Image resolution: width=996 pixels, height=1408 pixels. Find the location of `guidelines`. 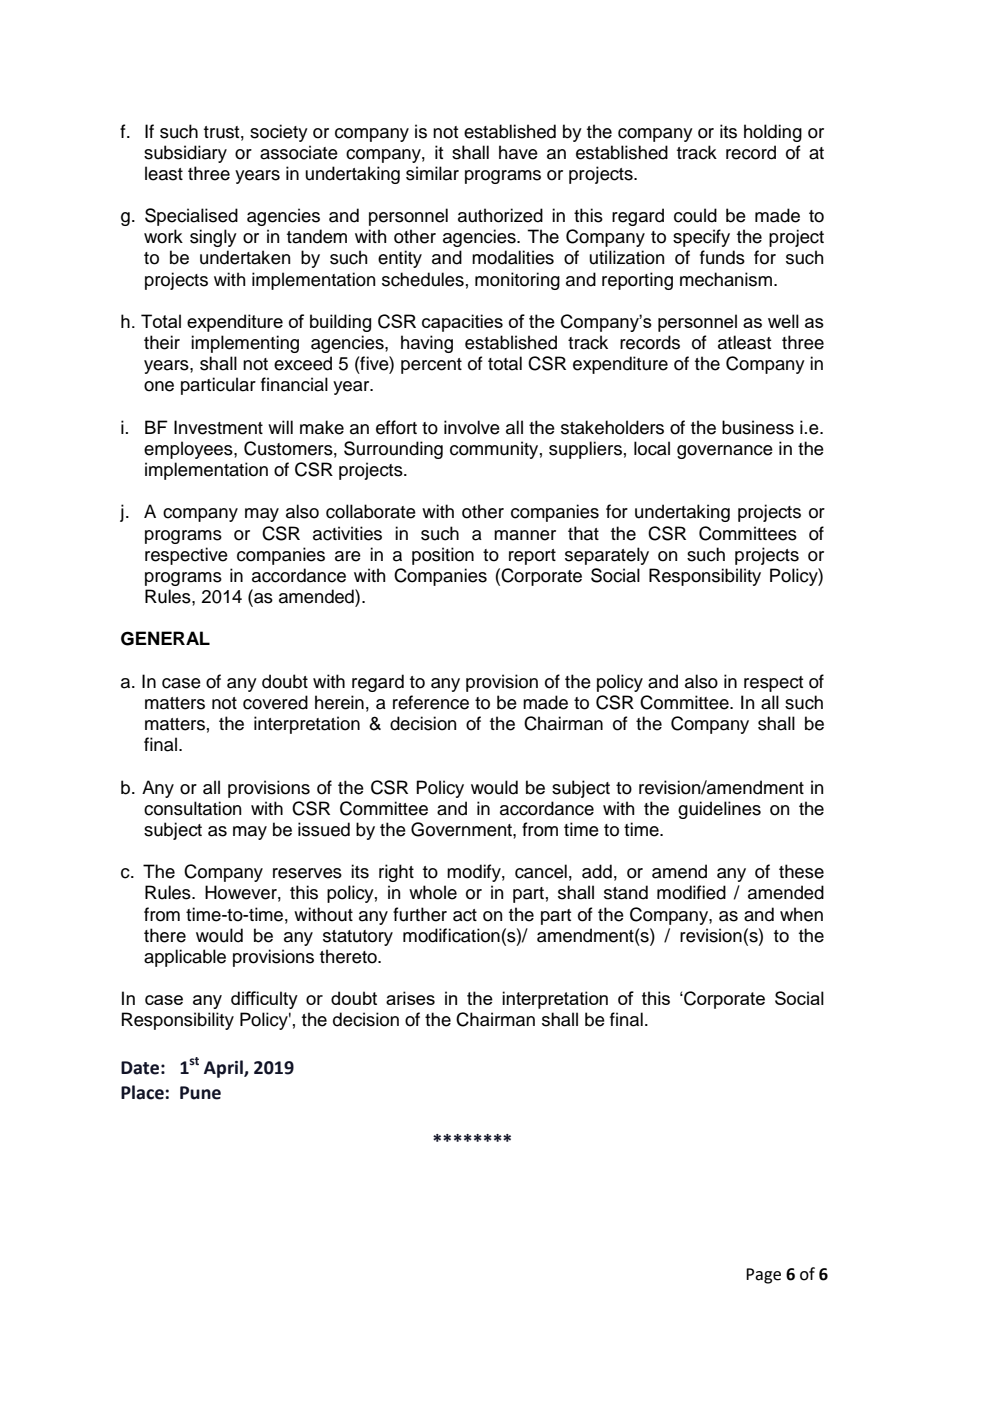

guidelines is located at coordinates (719, 810).
